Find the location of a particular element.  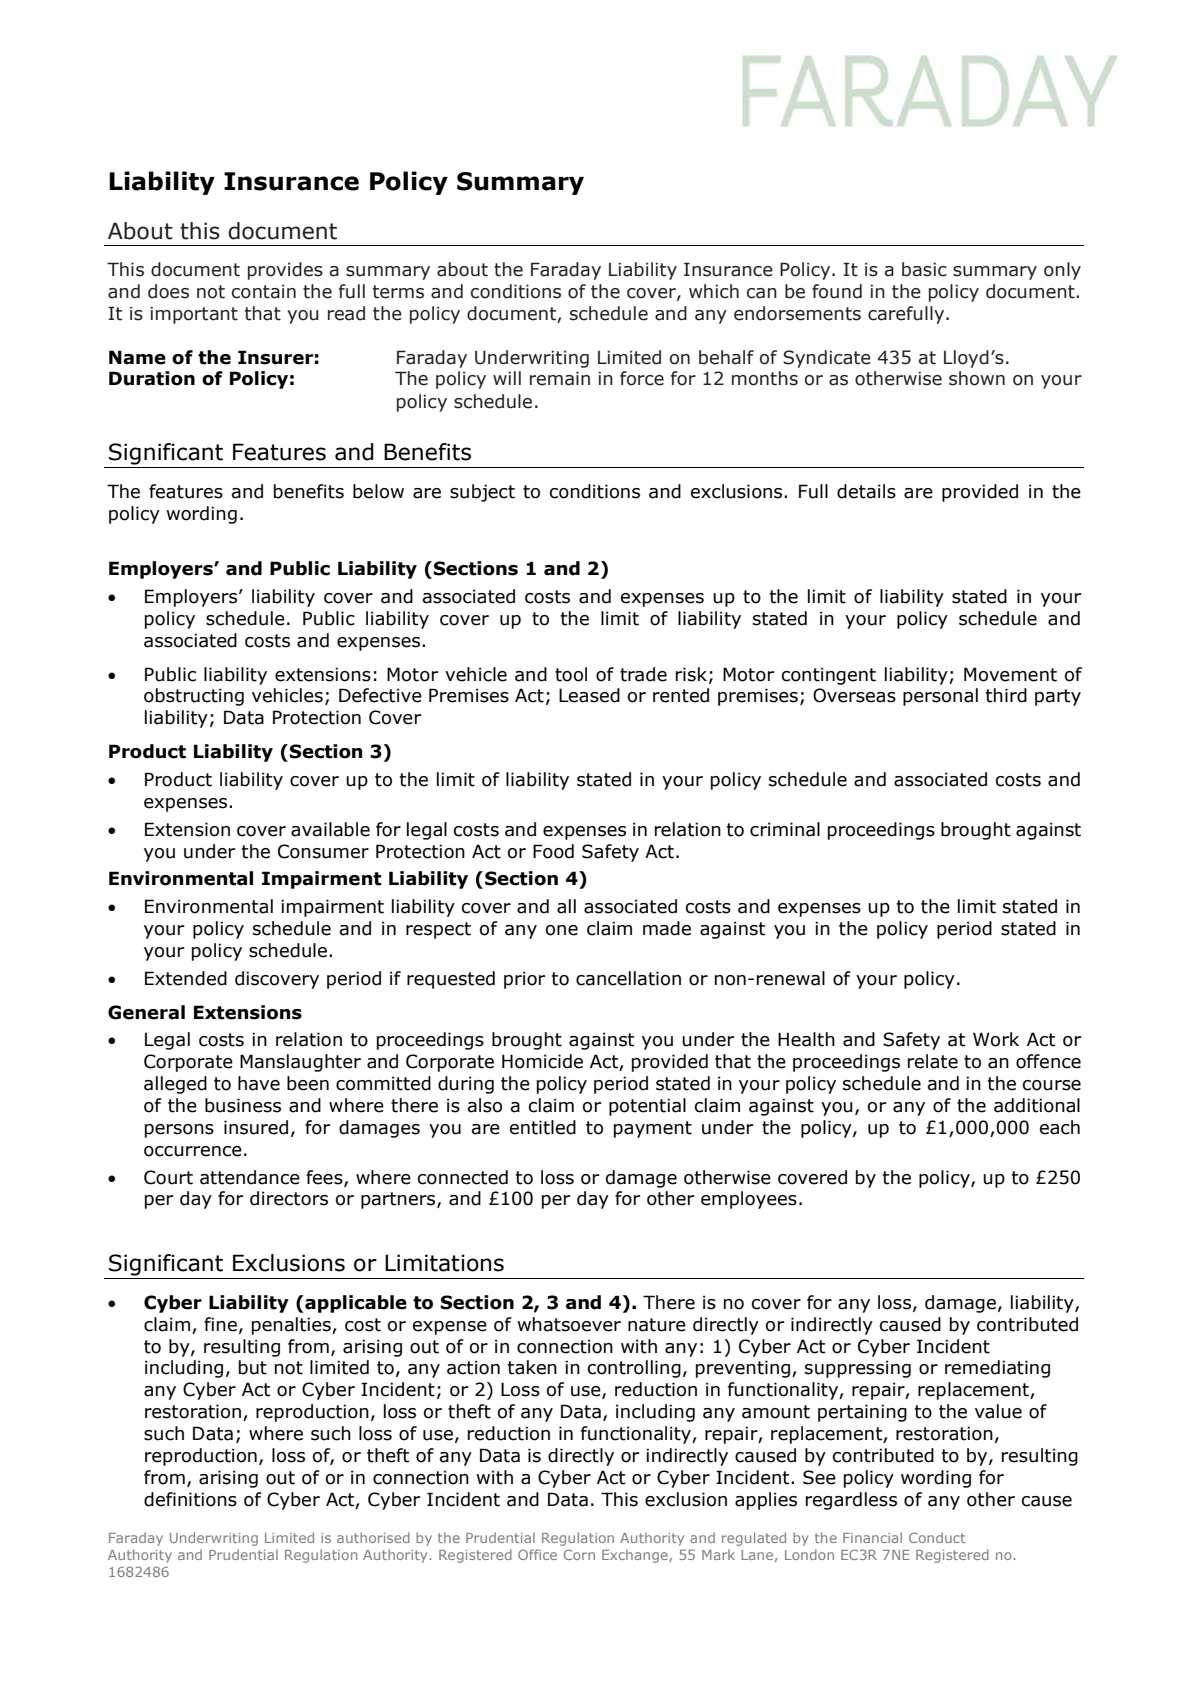

obstructing is located at coordinates (194, 697).
